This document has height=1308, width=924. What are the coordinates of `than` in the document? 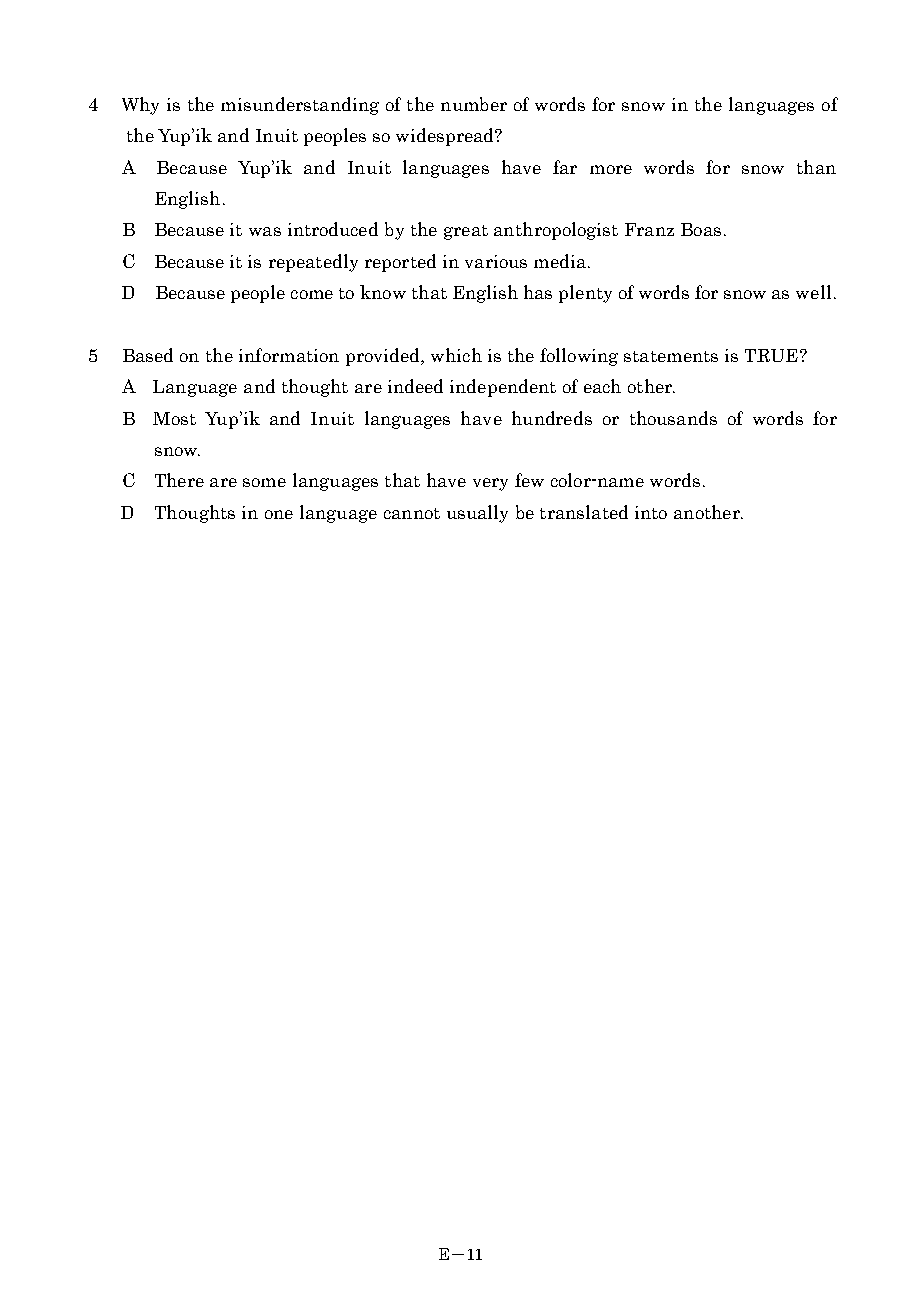 It's located at (816, 167).
